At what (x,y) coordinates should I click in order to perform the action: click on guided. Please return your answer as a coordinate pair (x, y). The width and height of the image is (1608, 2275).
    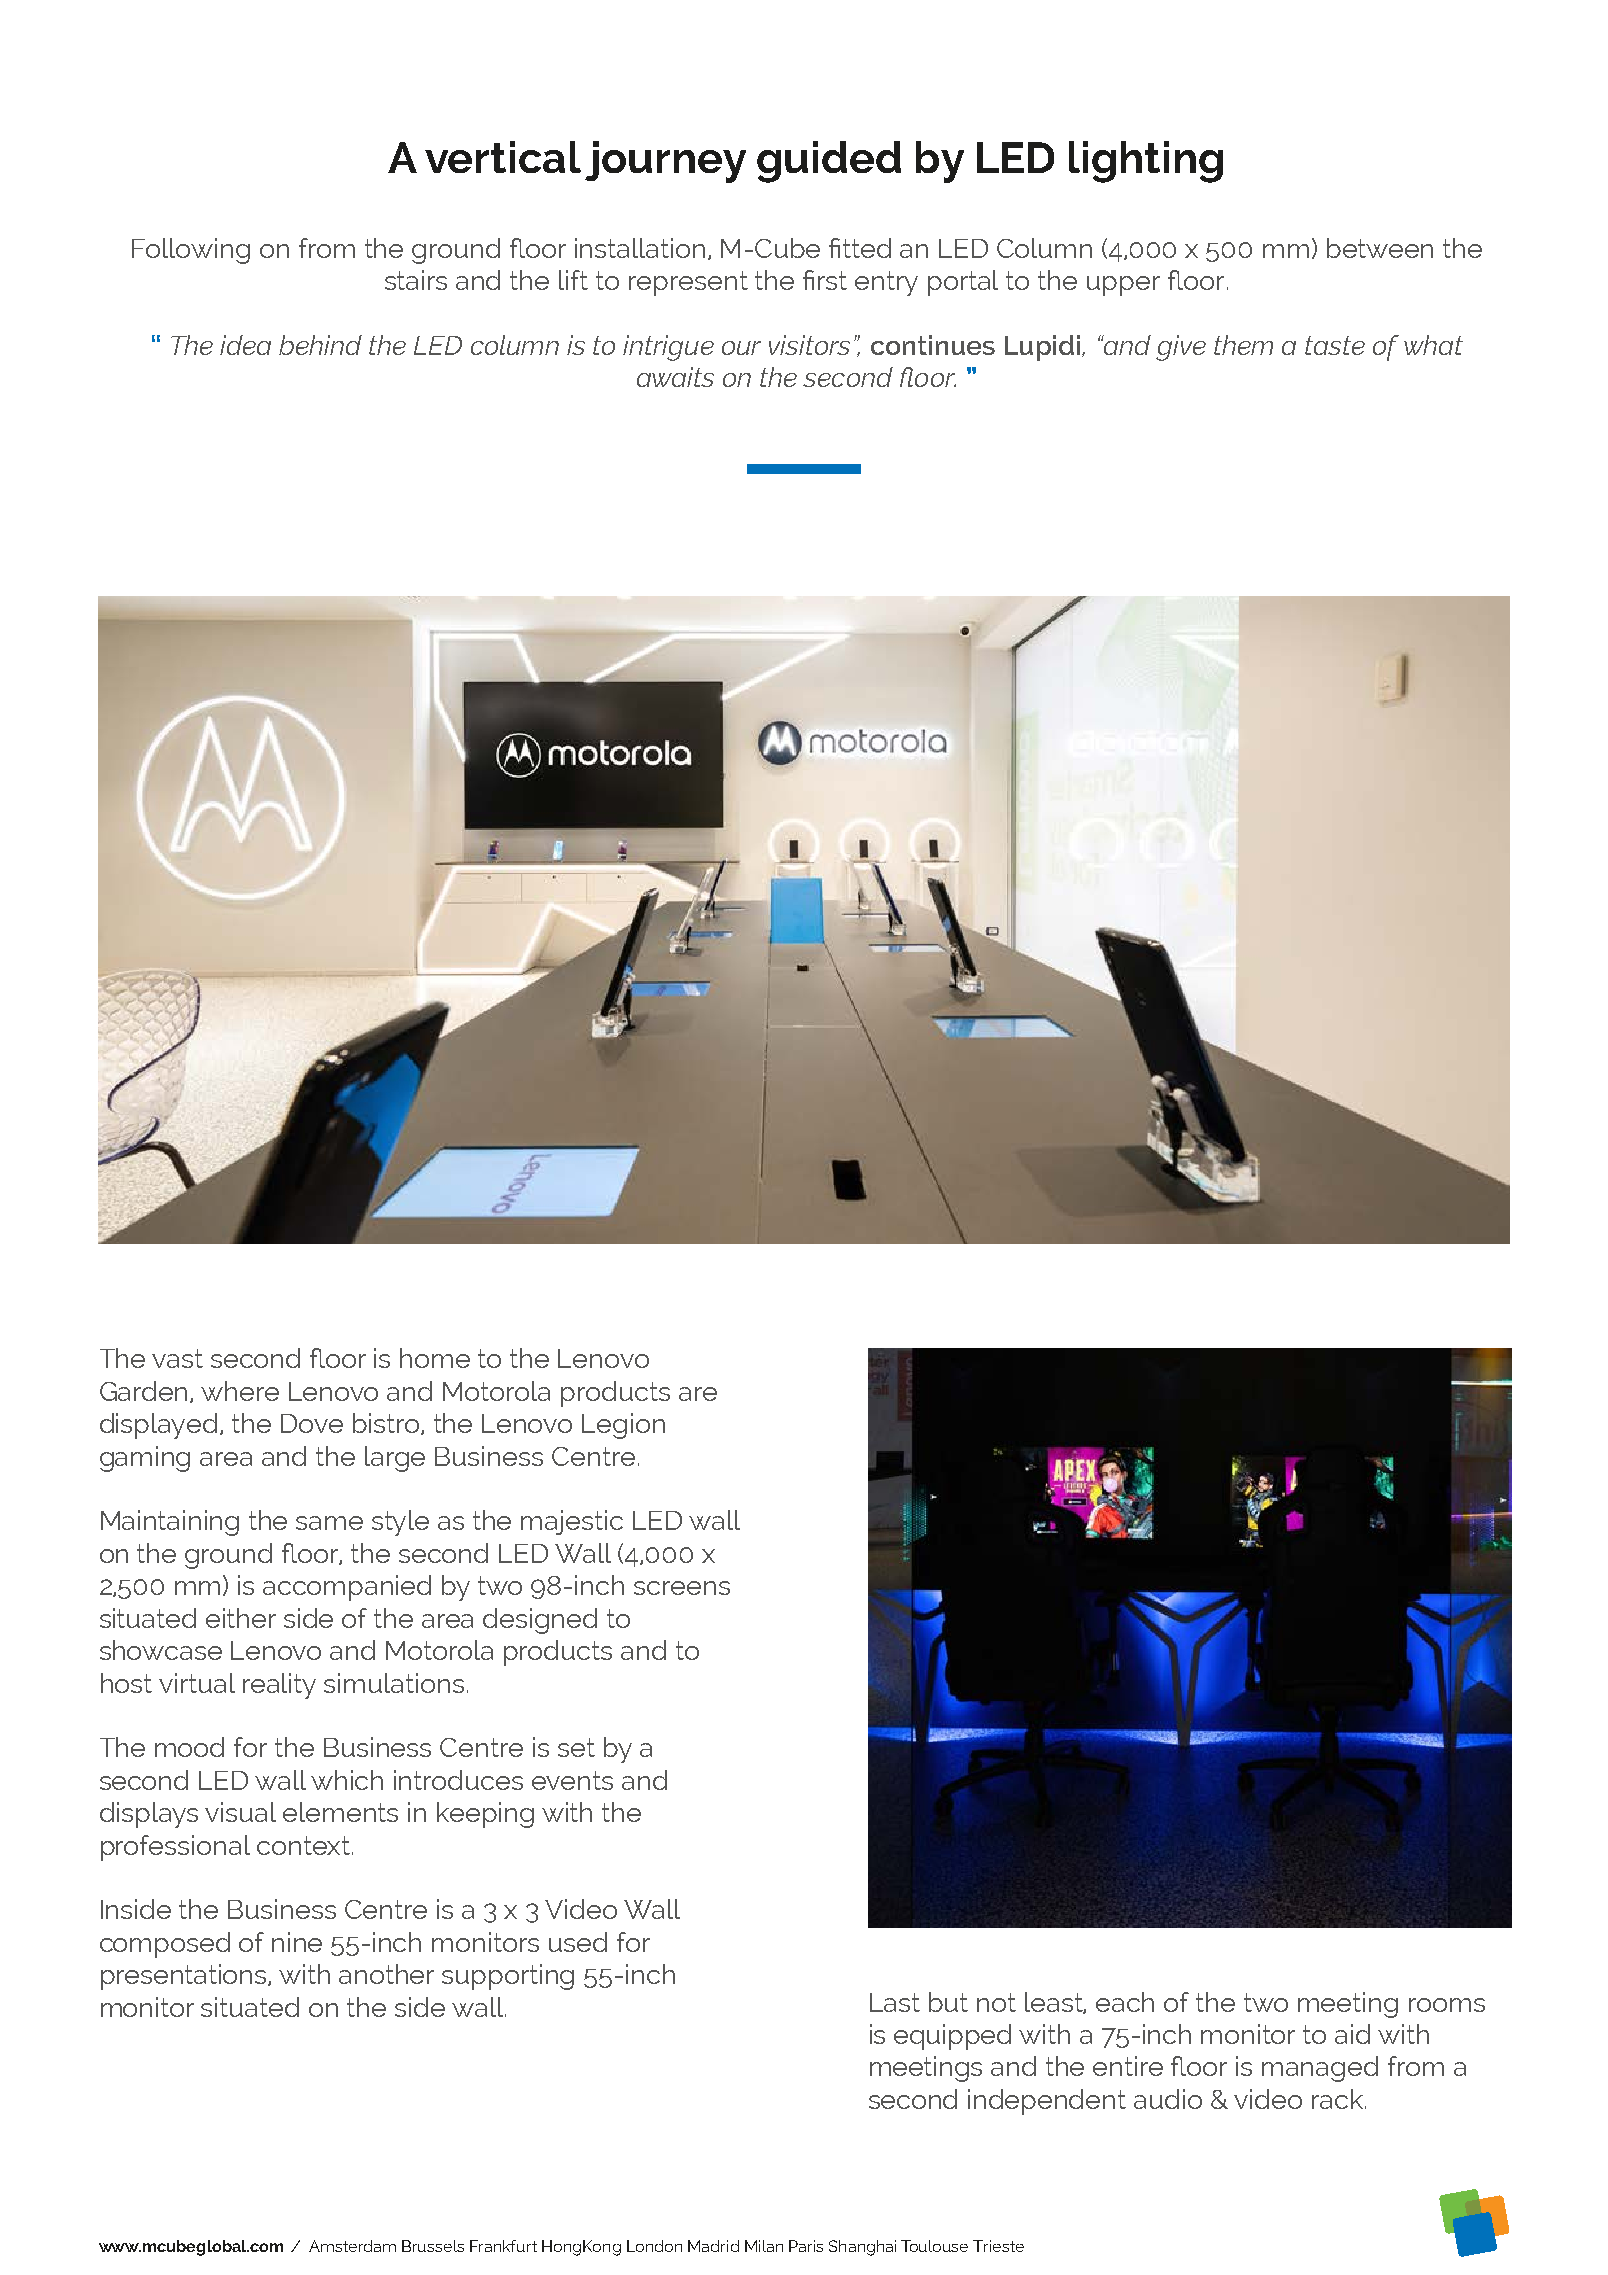
    Looking at the image, I should click on (829, 162).
